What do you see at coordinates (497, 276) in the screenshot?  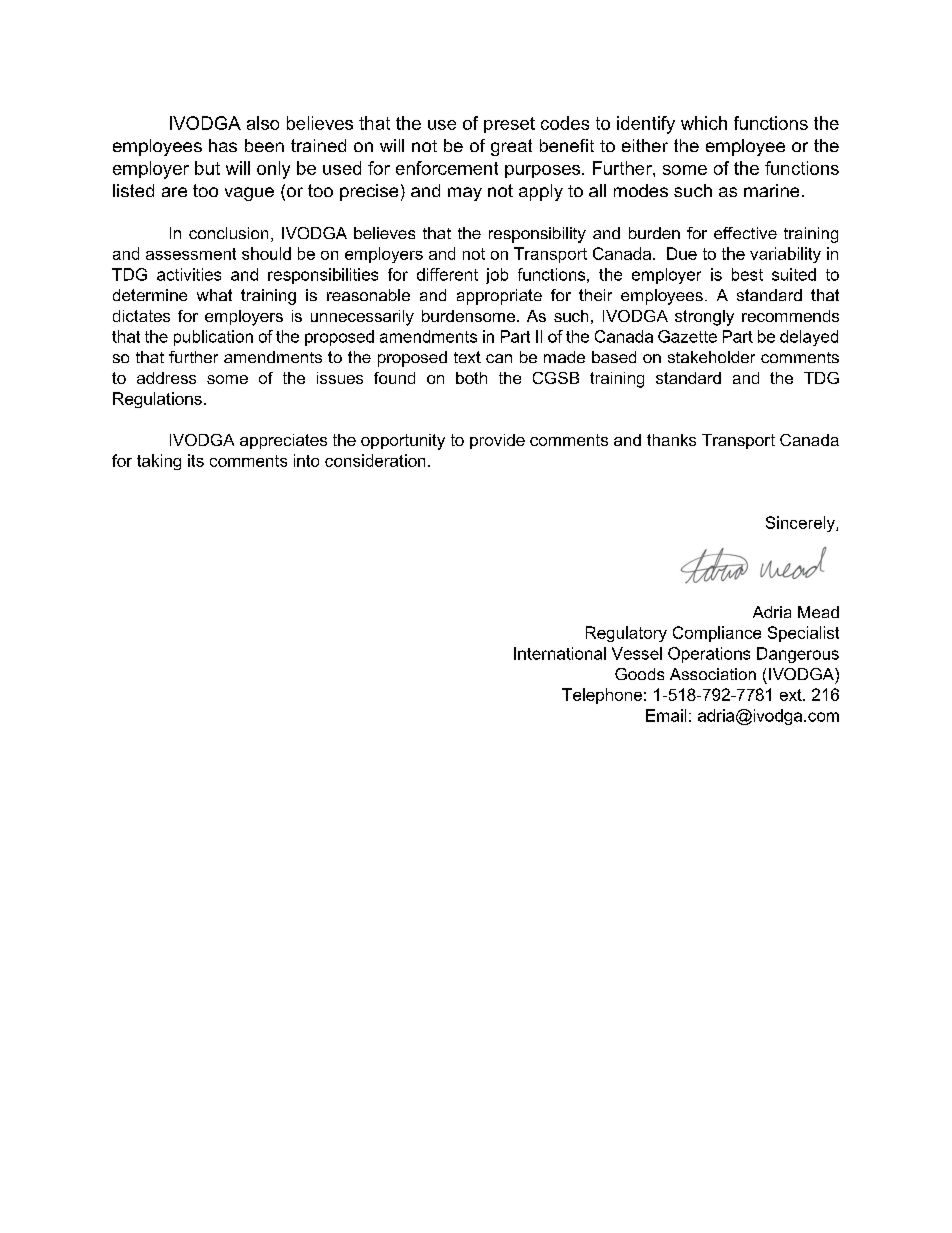 I see `job` at bounding box center [497, 276].
